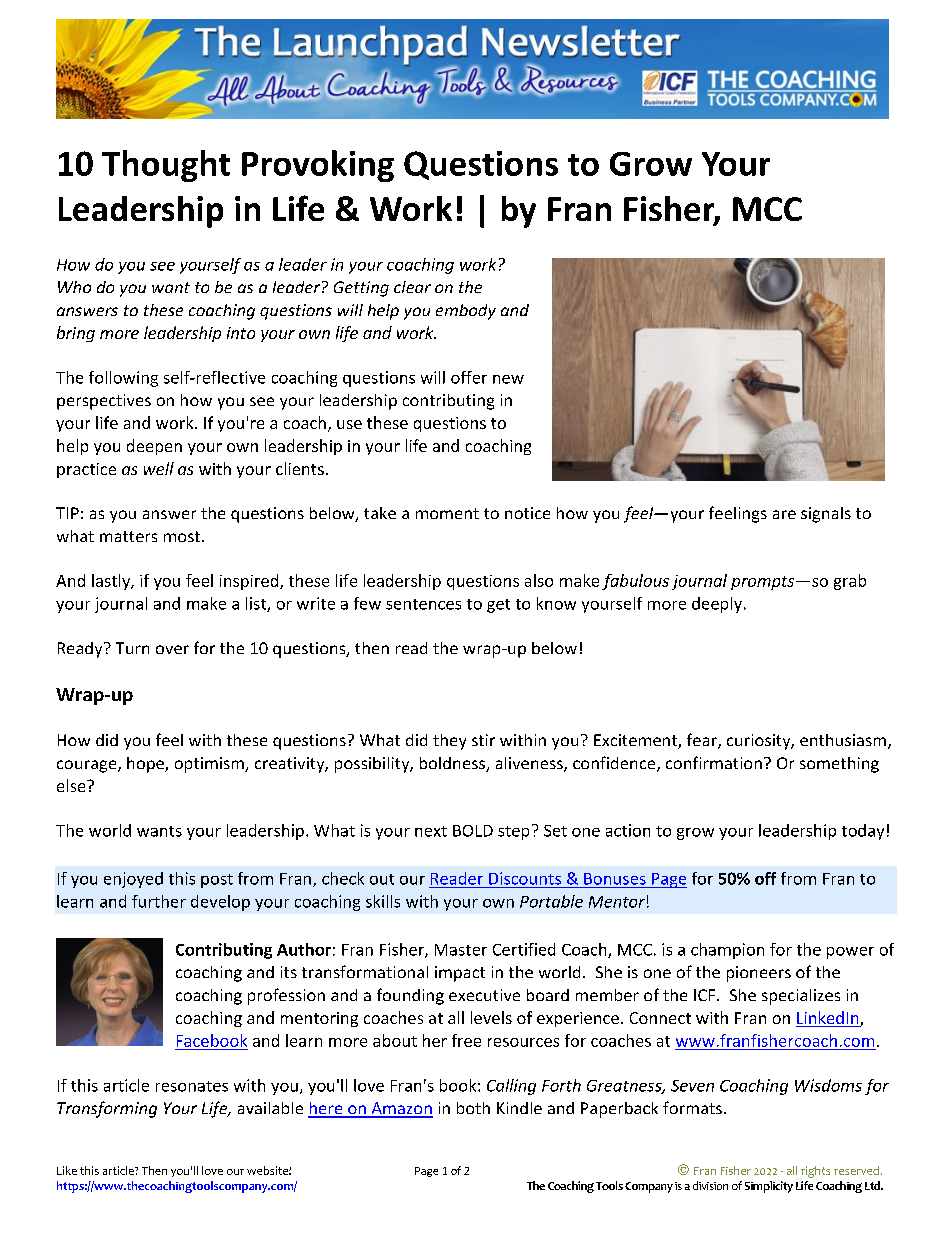 Image resolution: width=952 pixels, height=1233 pixels. What do you see at coordinates (483, 740) in the image?
I see `stir` at bounding box center [483, 740].
